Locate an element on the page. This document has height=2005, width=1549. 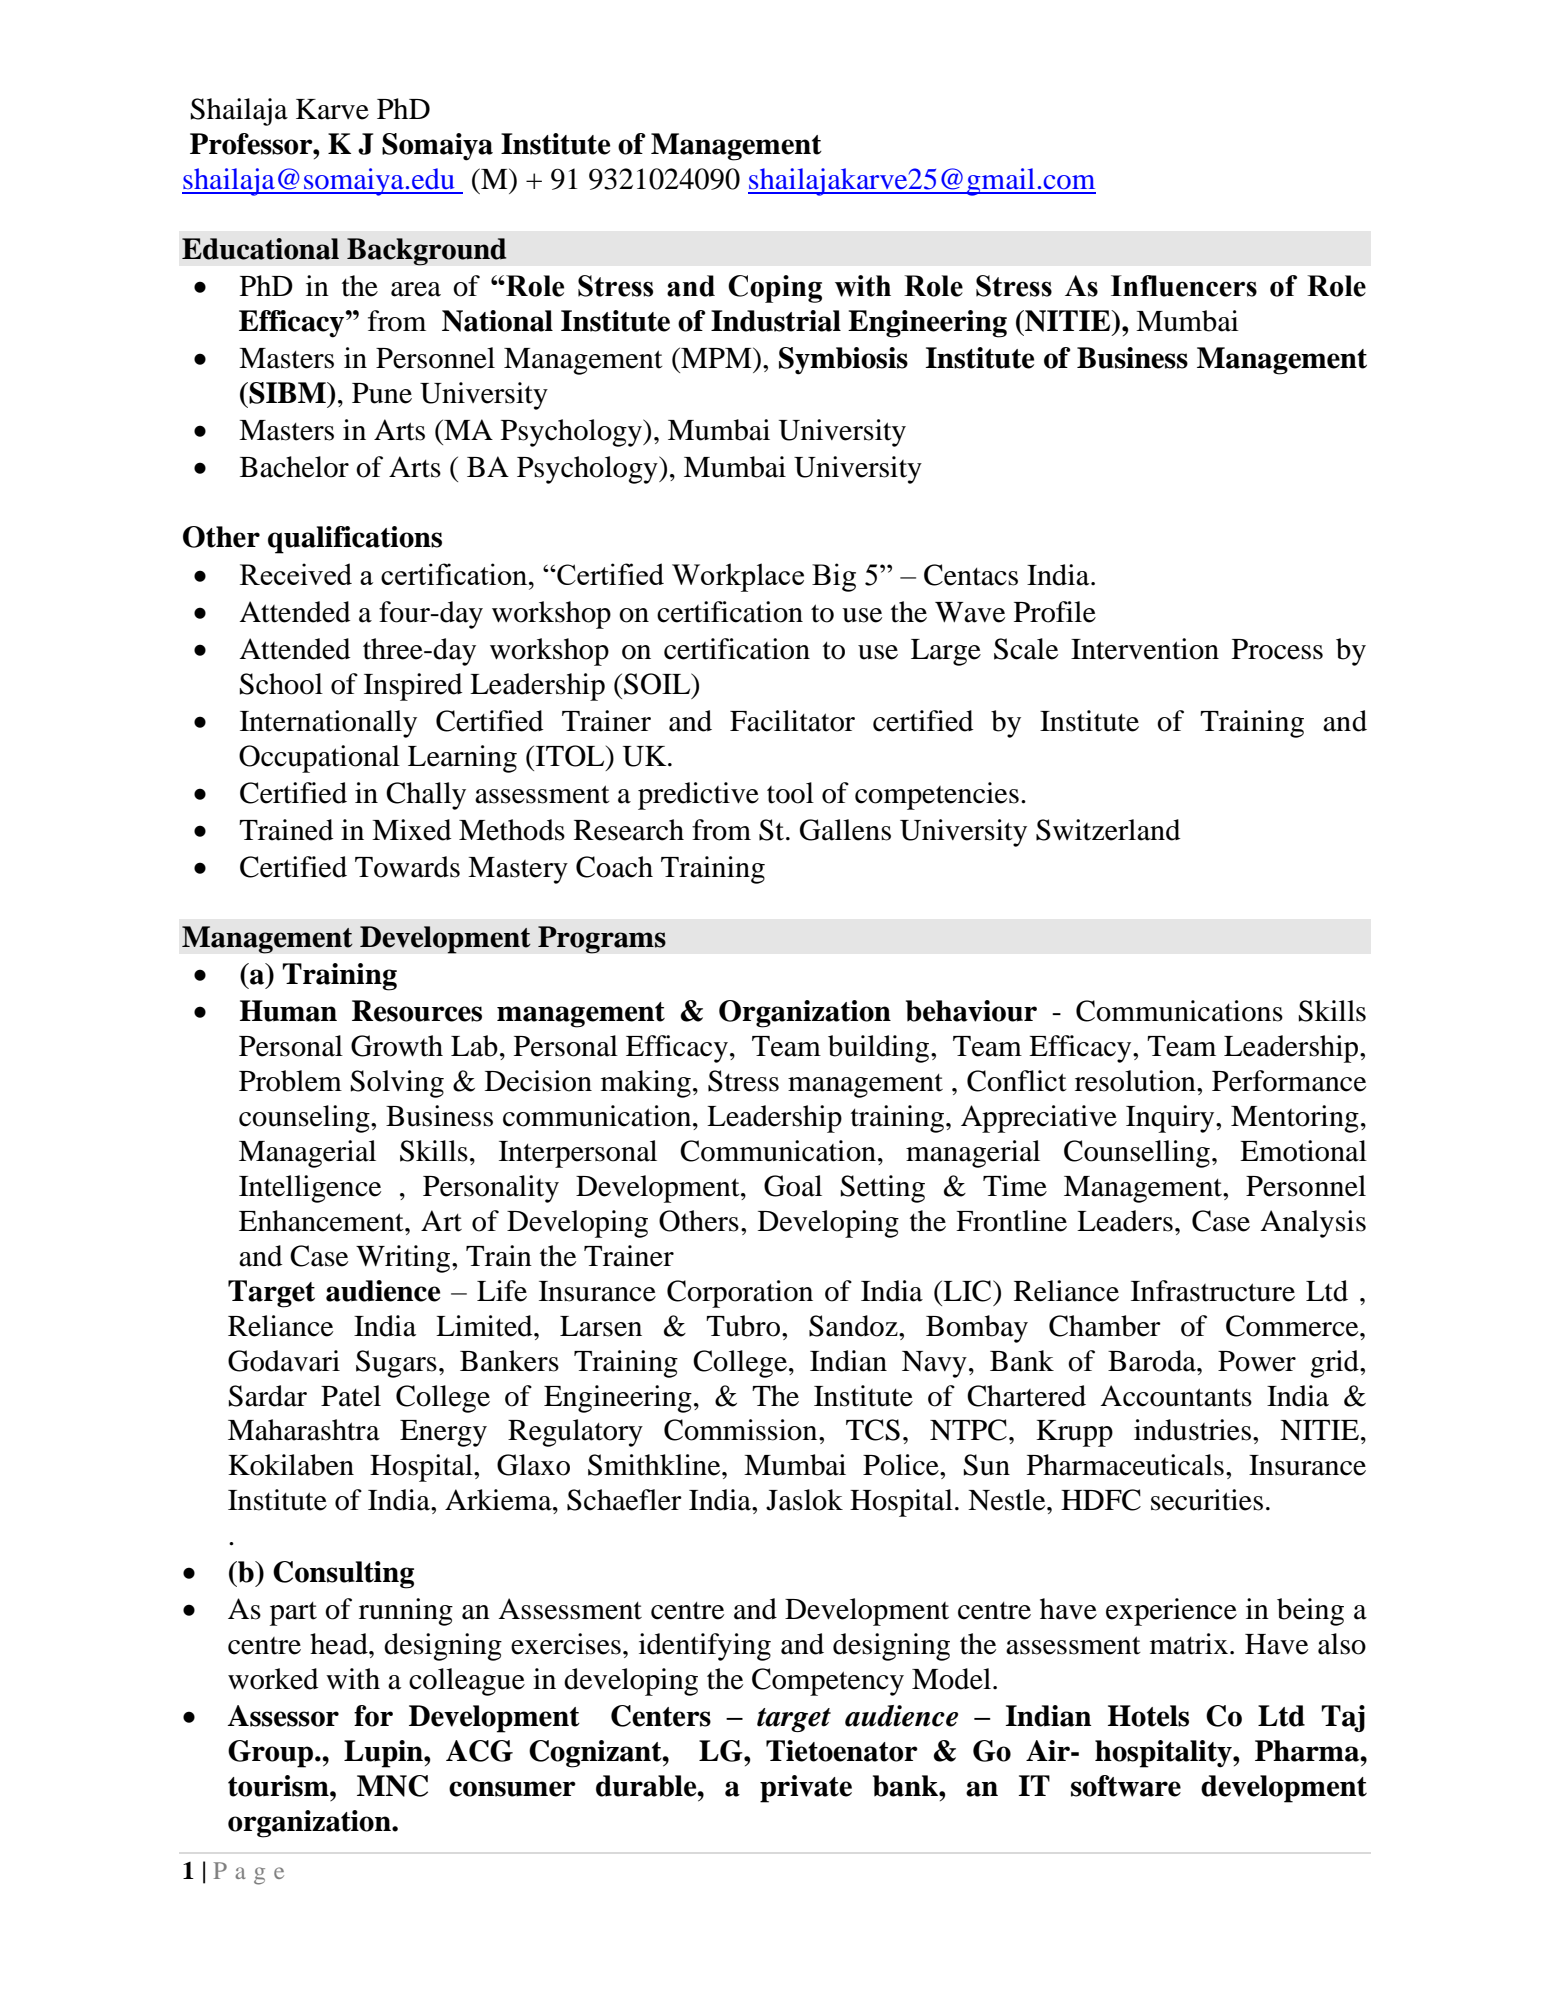
Resources is located at coordinates (417, 1011).
